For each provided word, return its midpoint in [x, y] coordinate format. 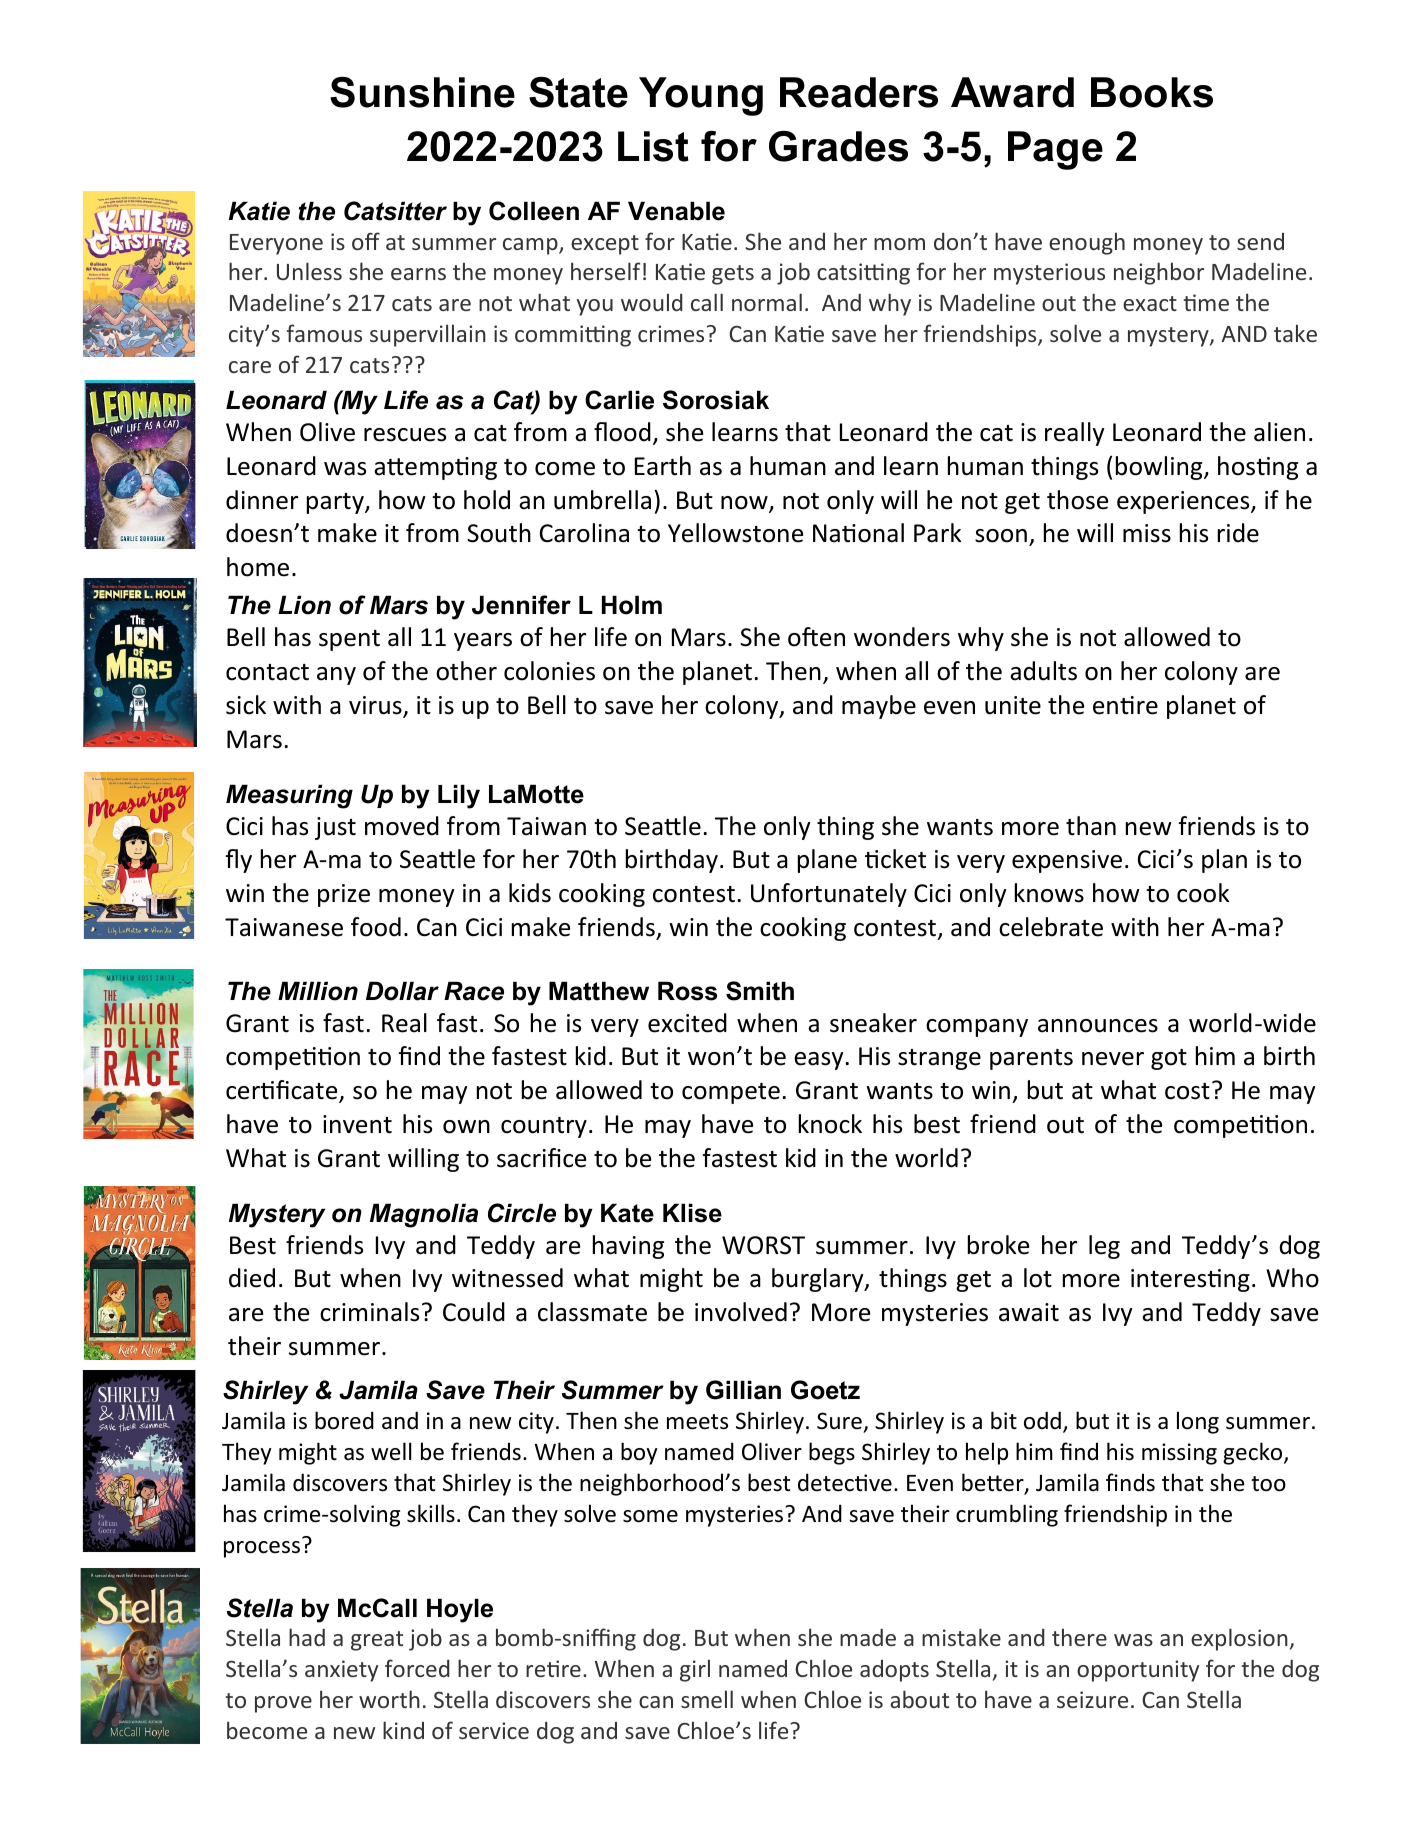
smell [707, 1699]
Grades [838, 146]
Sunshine [422, 92]
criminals [369, 1312]
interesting [1190, 1280]
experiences [1184, 502]
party [336, 503]
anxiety [341, 1671]
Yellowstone [735, 533]
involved [741, 1312]
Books [1152, 92]
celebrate [1051, 927]
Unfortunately [829, 895]
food [376, 927]
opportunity [1138, 1671]
